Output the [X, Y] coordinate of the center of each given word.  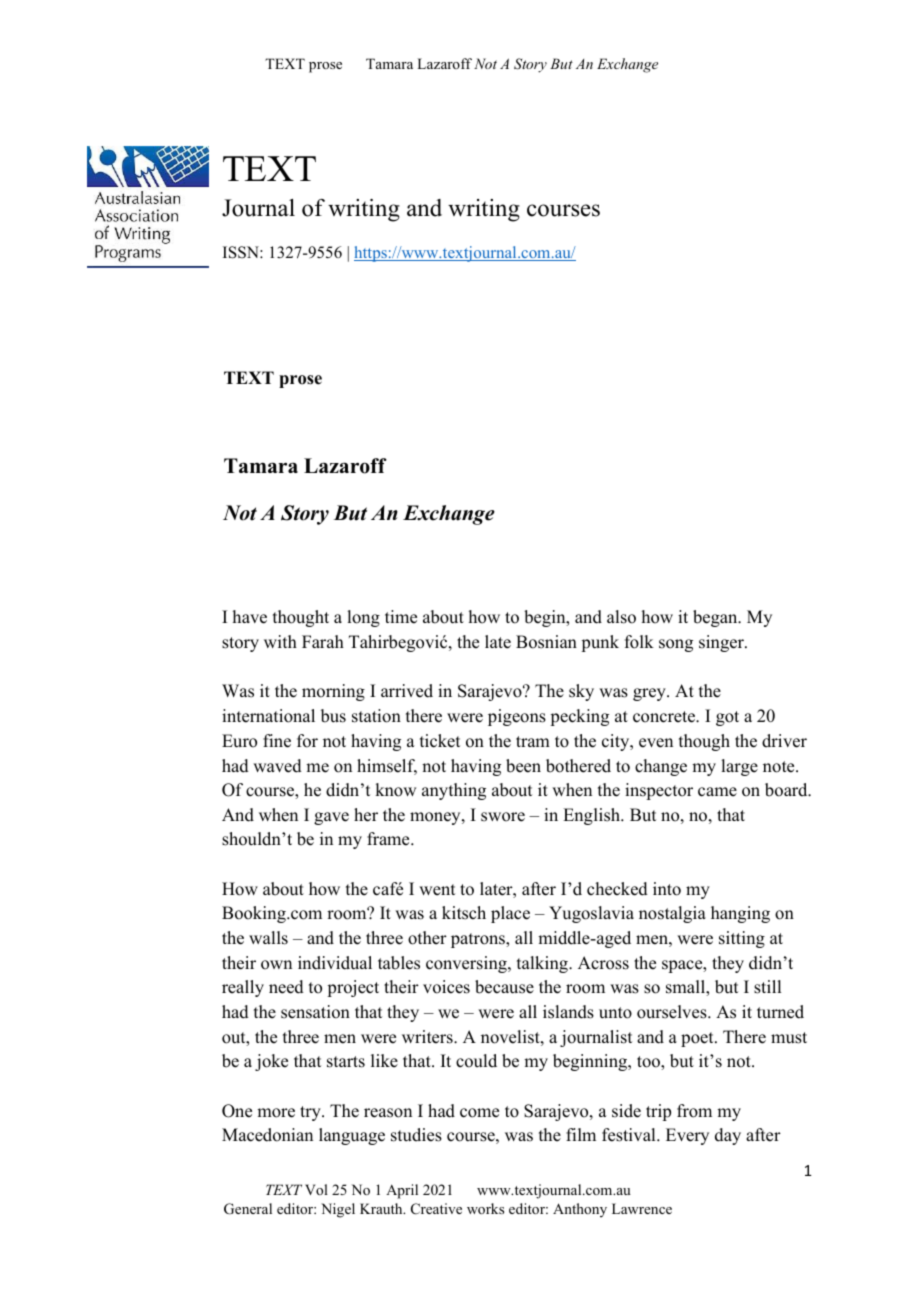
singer [722, 643]
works [485, 1208]
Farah [323, 641]
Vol [316, 1189]
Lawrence [642, 1208]
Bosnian [546, 642]
